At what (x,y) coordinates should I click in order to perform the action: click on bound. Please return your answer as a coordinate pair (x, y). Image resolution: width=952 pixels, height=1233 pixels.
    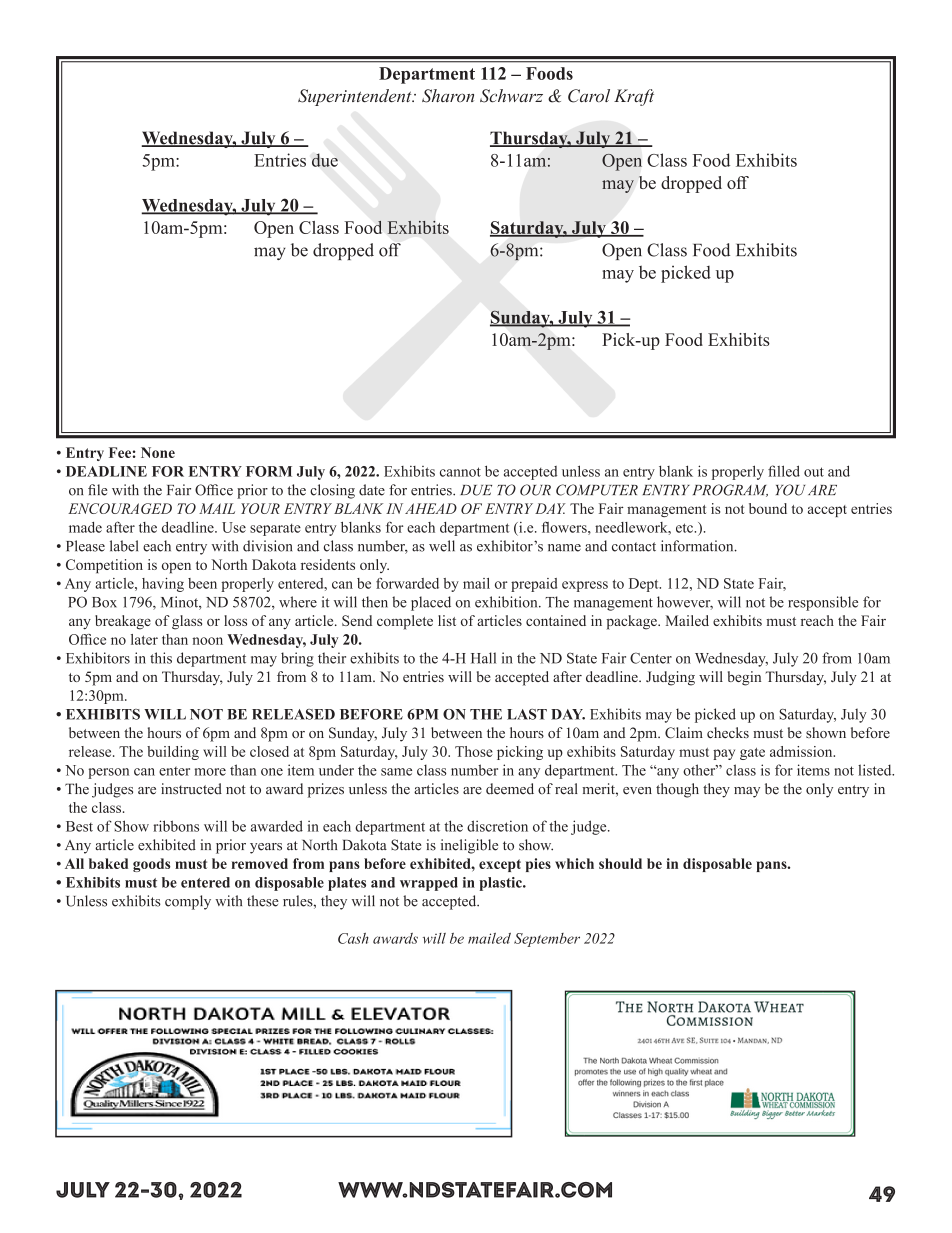
    Looking at the image, I should click on (768, 508).
